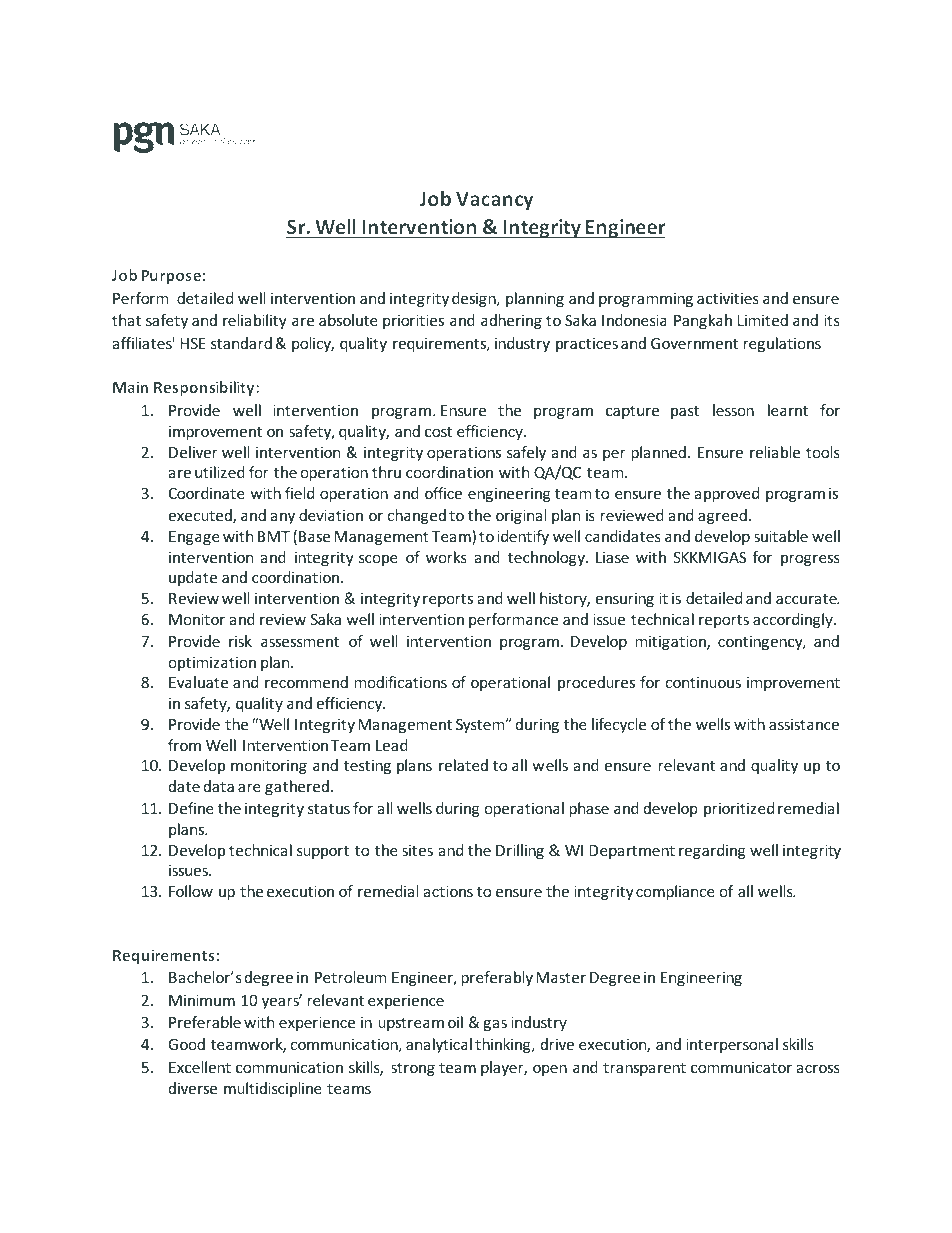 This screenshot has height=1233, width=952. Describe the element at coordinates (794, 620) in the screenshot. I see `accordingly` at that location.
